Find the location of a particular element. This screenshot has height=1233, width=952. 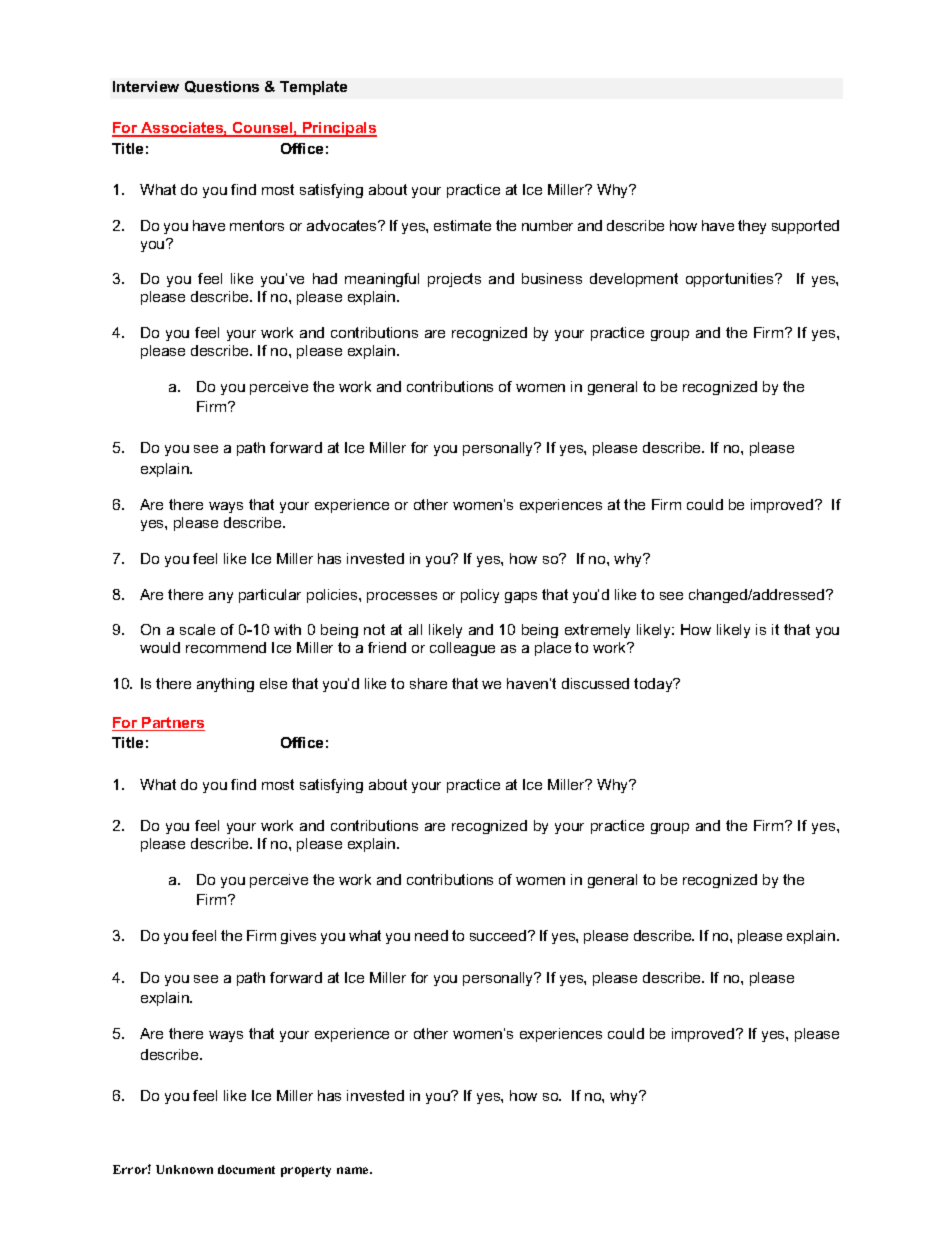

document is located at coordinates (246, 1169).
